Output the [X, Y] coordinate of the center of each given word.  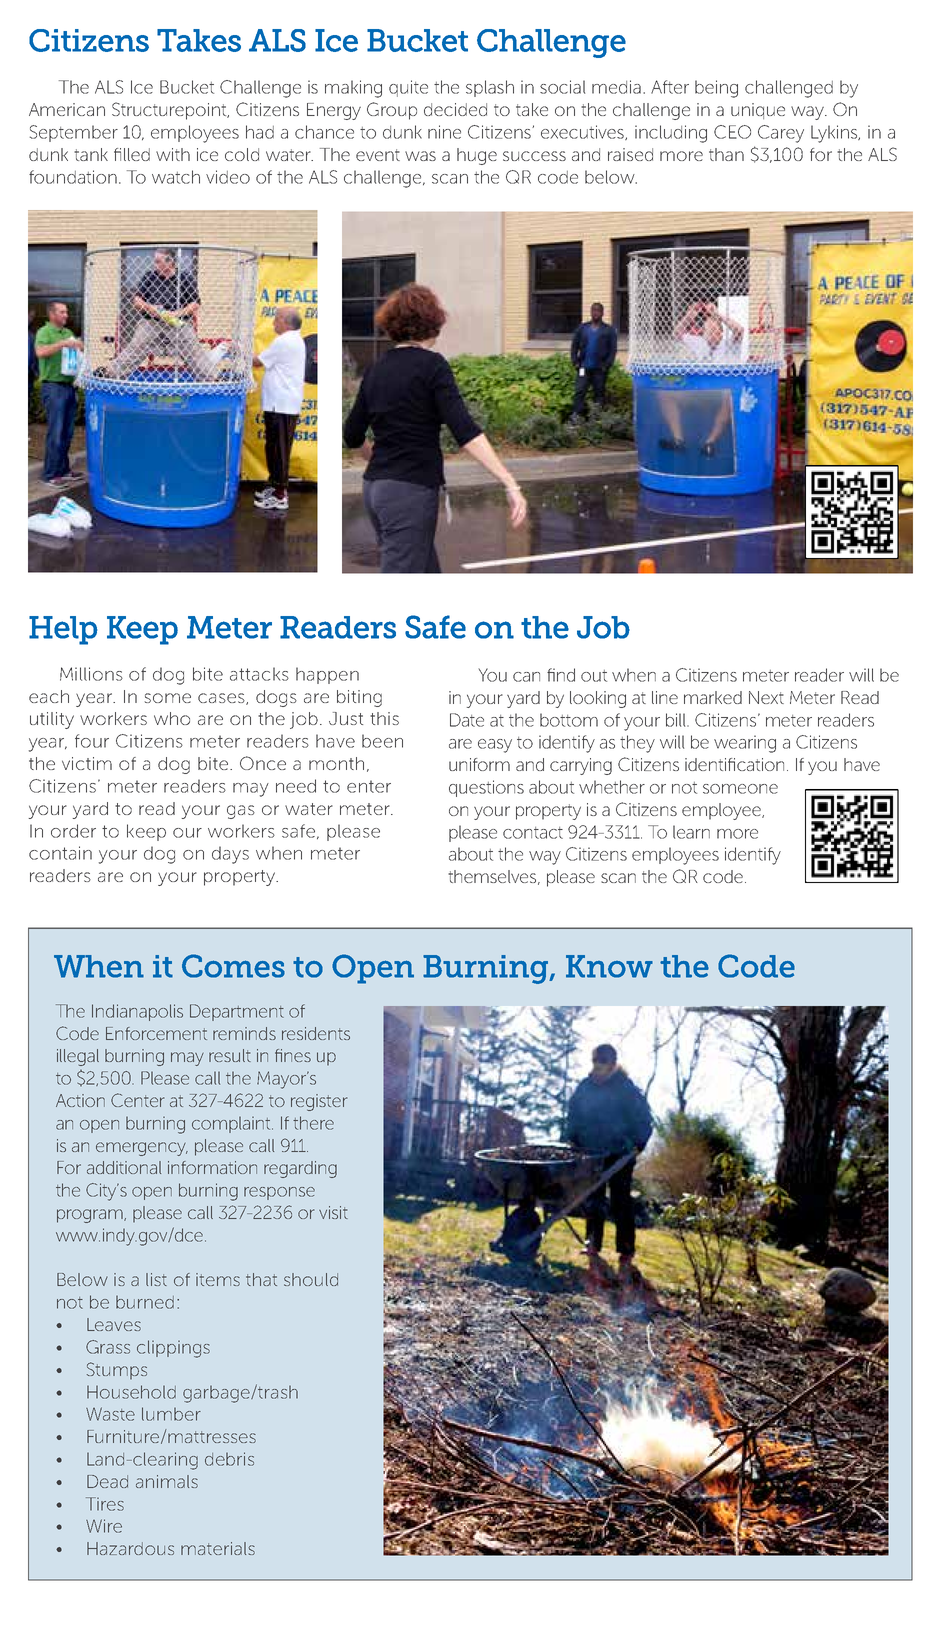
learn [691, 832]
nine [444, 132]
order [73, 831]
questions [486, 788]
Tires [105, 1504]
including [671, 134]
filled [132, 154]
